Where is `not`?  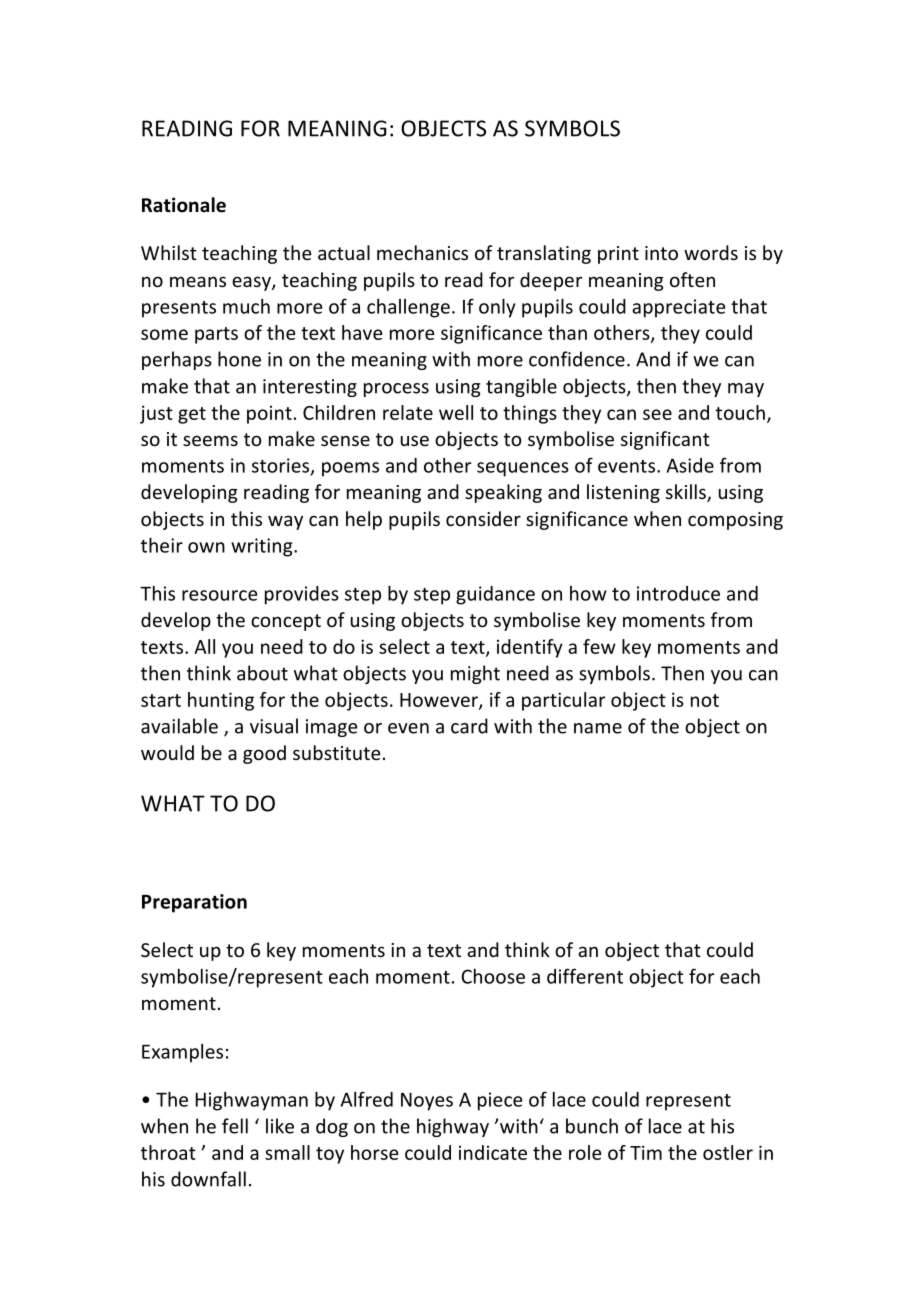
not is located at coordinates (705, 700).
